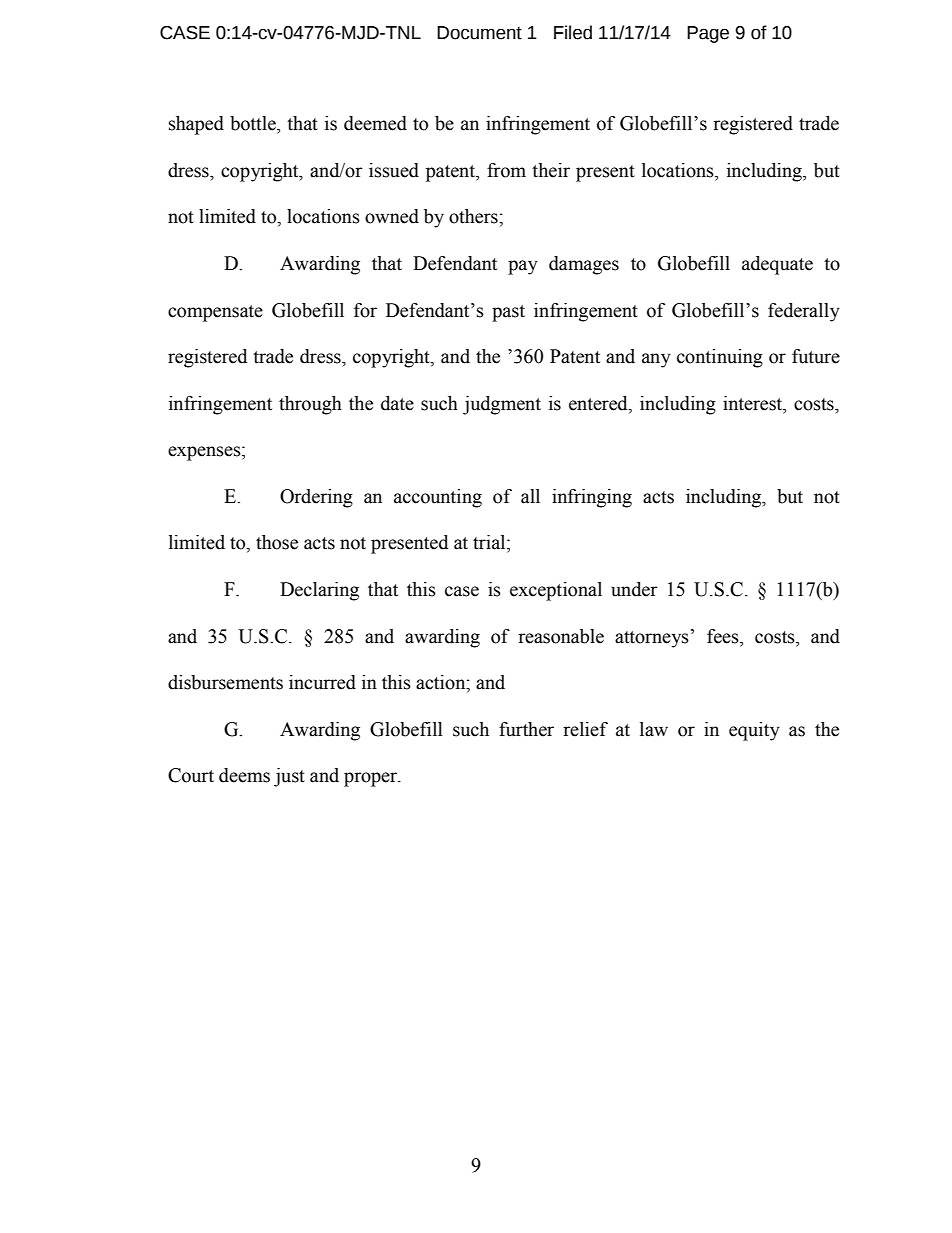  I want to click on through, so click(310, 405).
